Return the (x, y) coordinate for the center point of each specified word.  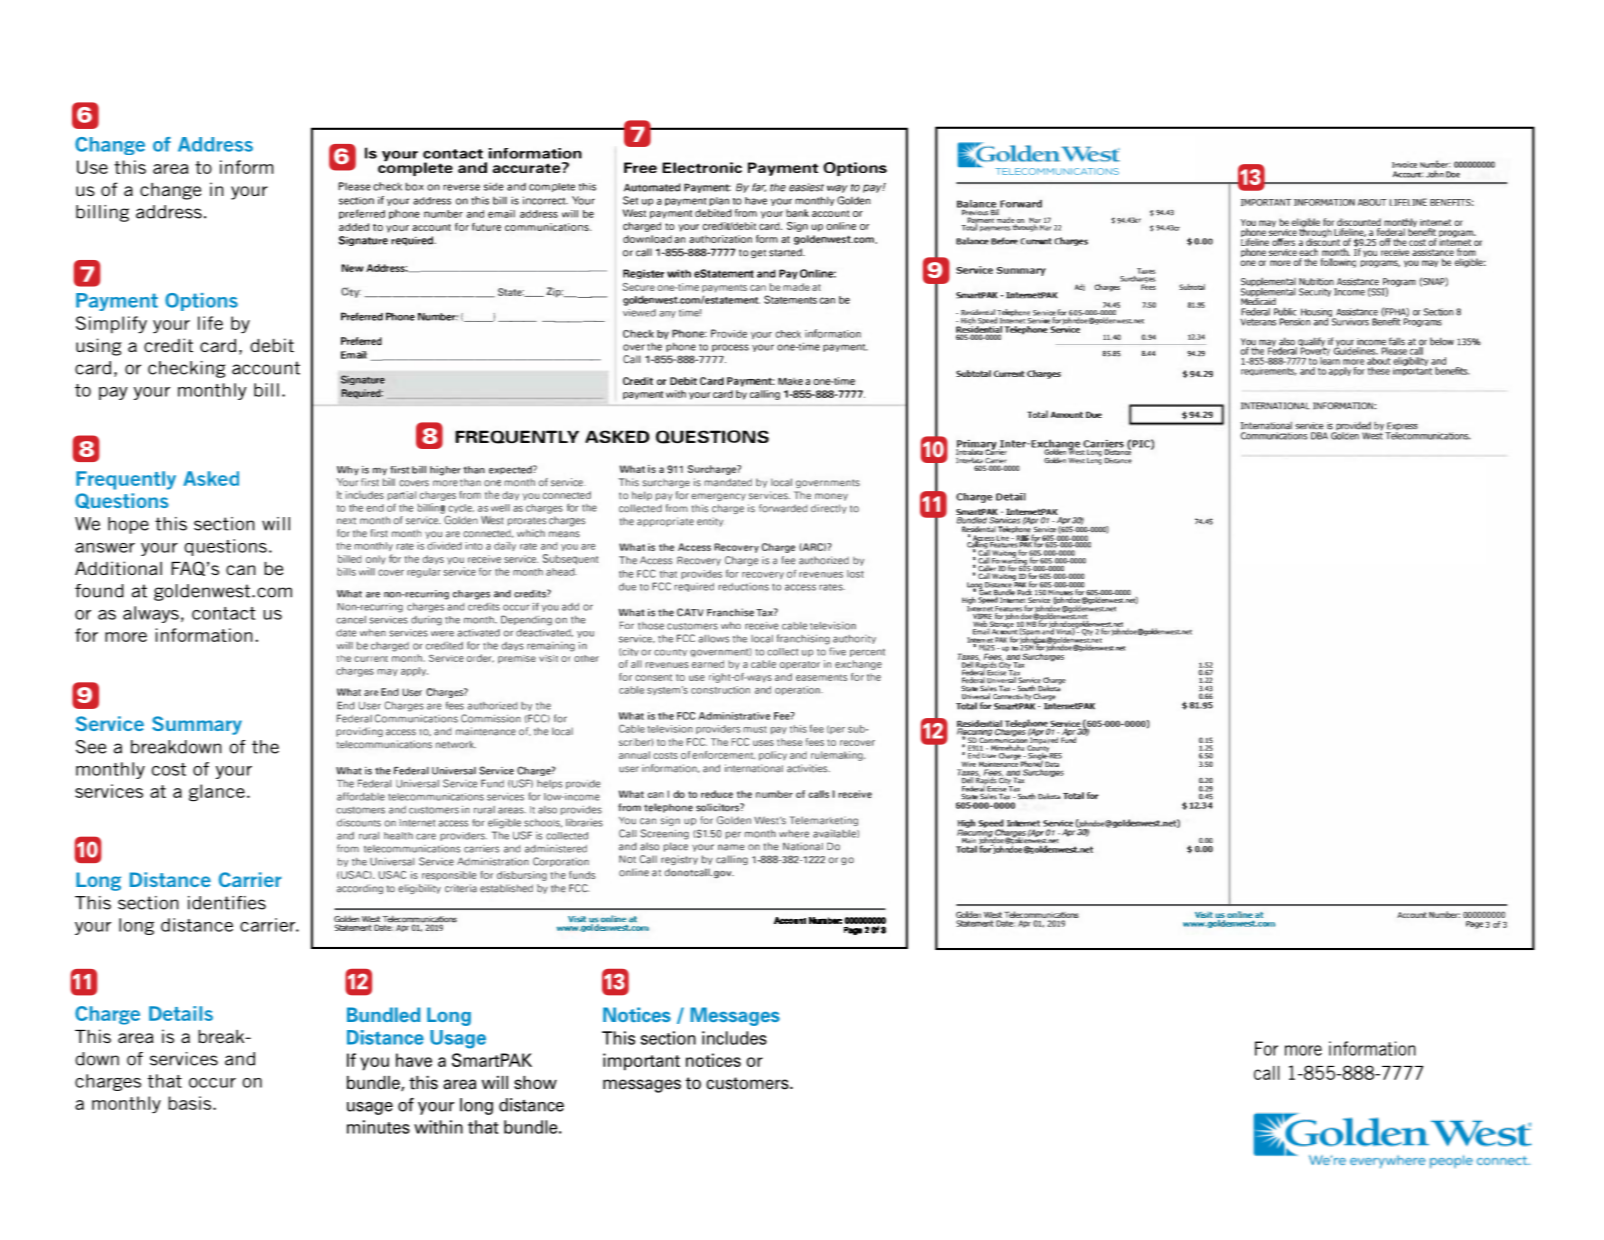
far (759, 187)
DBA (1319, 436)
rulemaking (838, 756)
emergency (718, 497)
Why (348, 471)
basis (191, 1103)
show (535, 1083)
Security (1315, 292)
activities (808, 768)
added (354, 227)
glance (217, 793)
